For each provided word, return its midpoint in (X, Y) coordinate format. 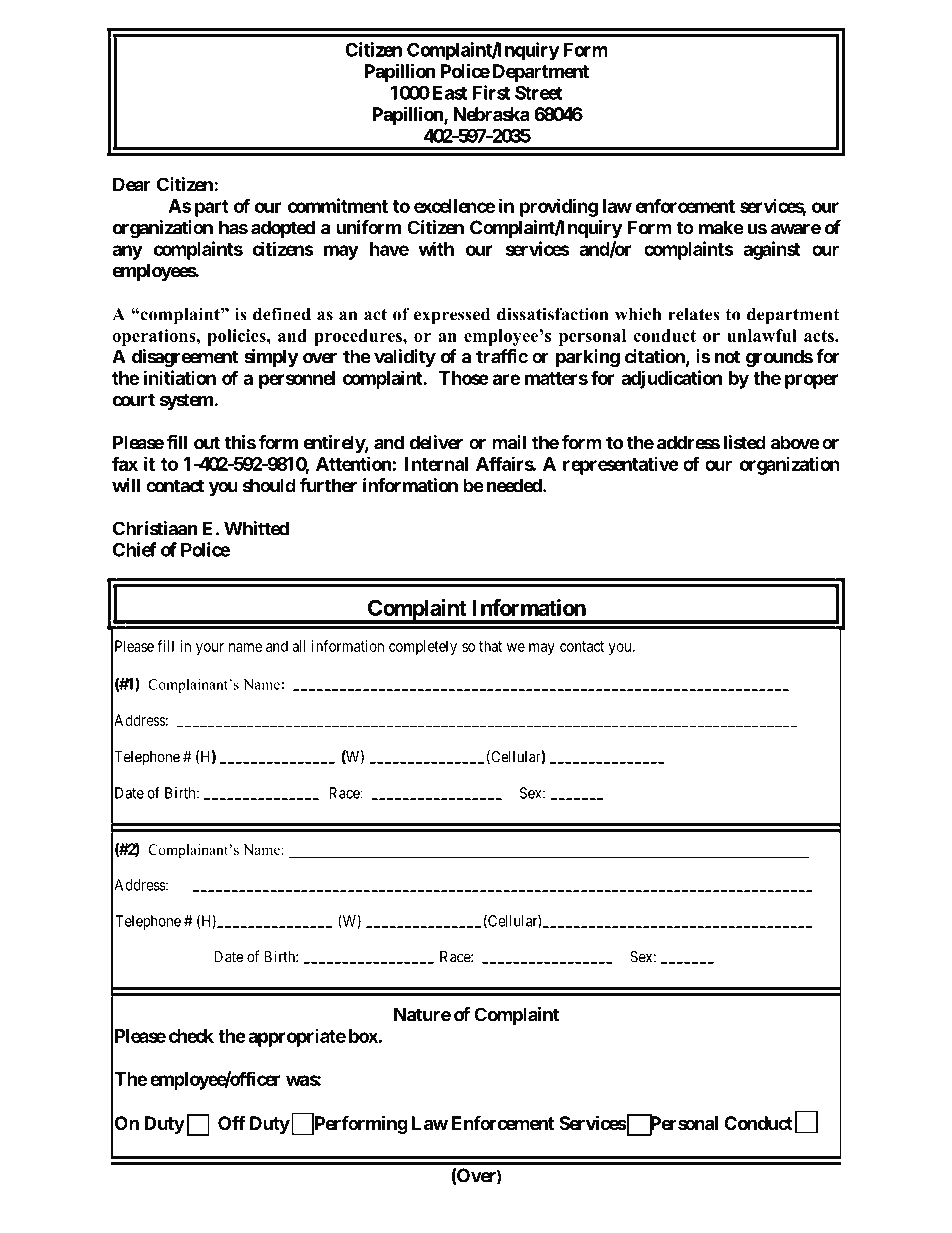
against (771, 250)
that (490, 646)
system (187, 401)
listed (745, 442)
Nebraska (491, 114)
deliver (436, 442)
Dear (132, 184)
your (210, 649)
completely (423, 647)
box (363, 1036)
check (191, 1036)
